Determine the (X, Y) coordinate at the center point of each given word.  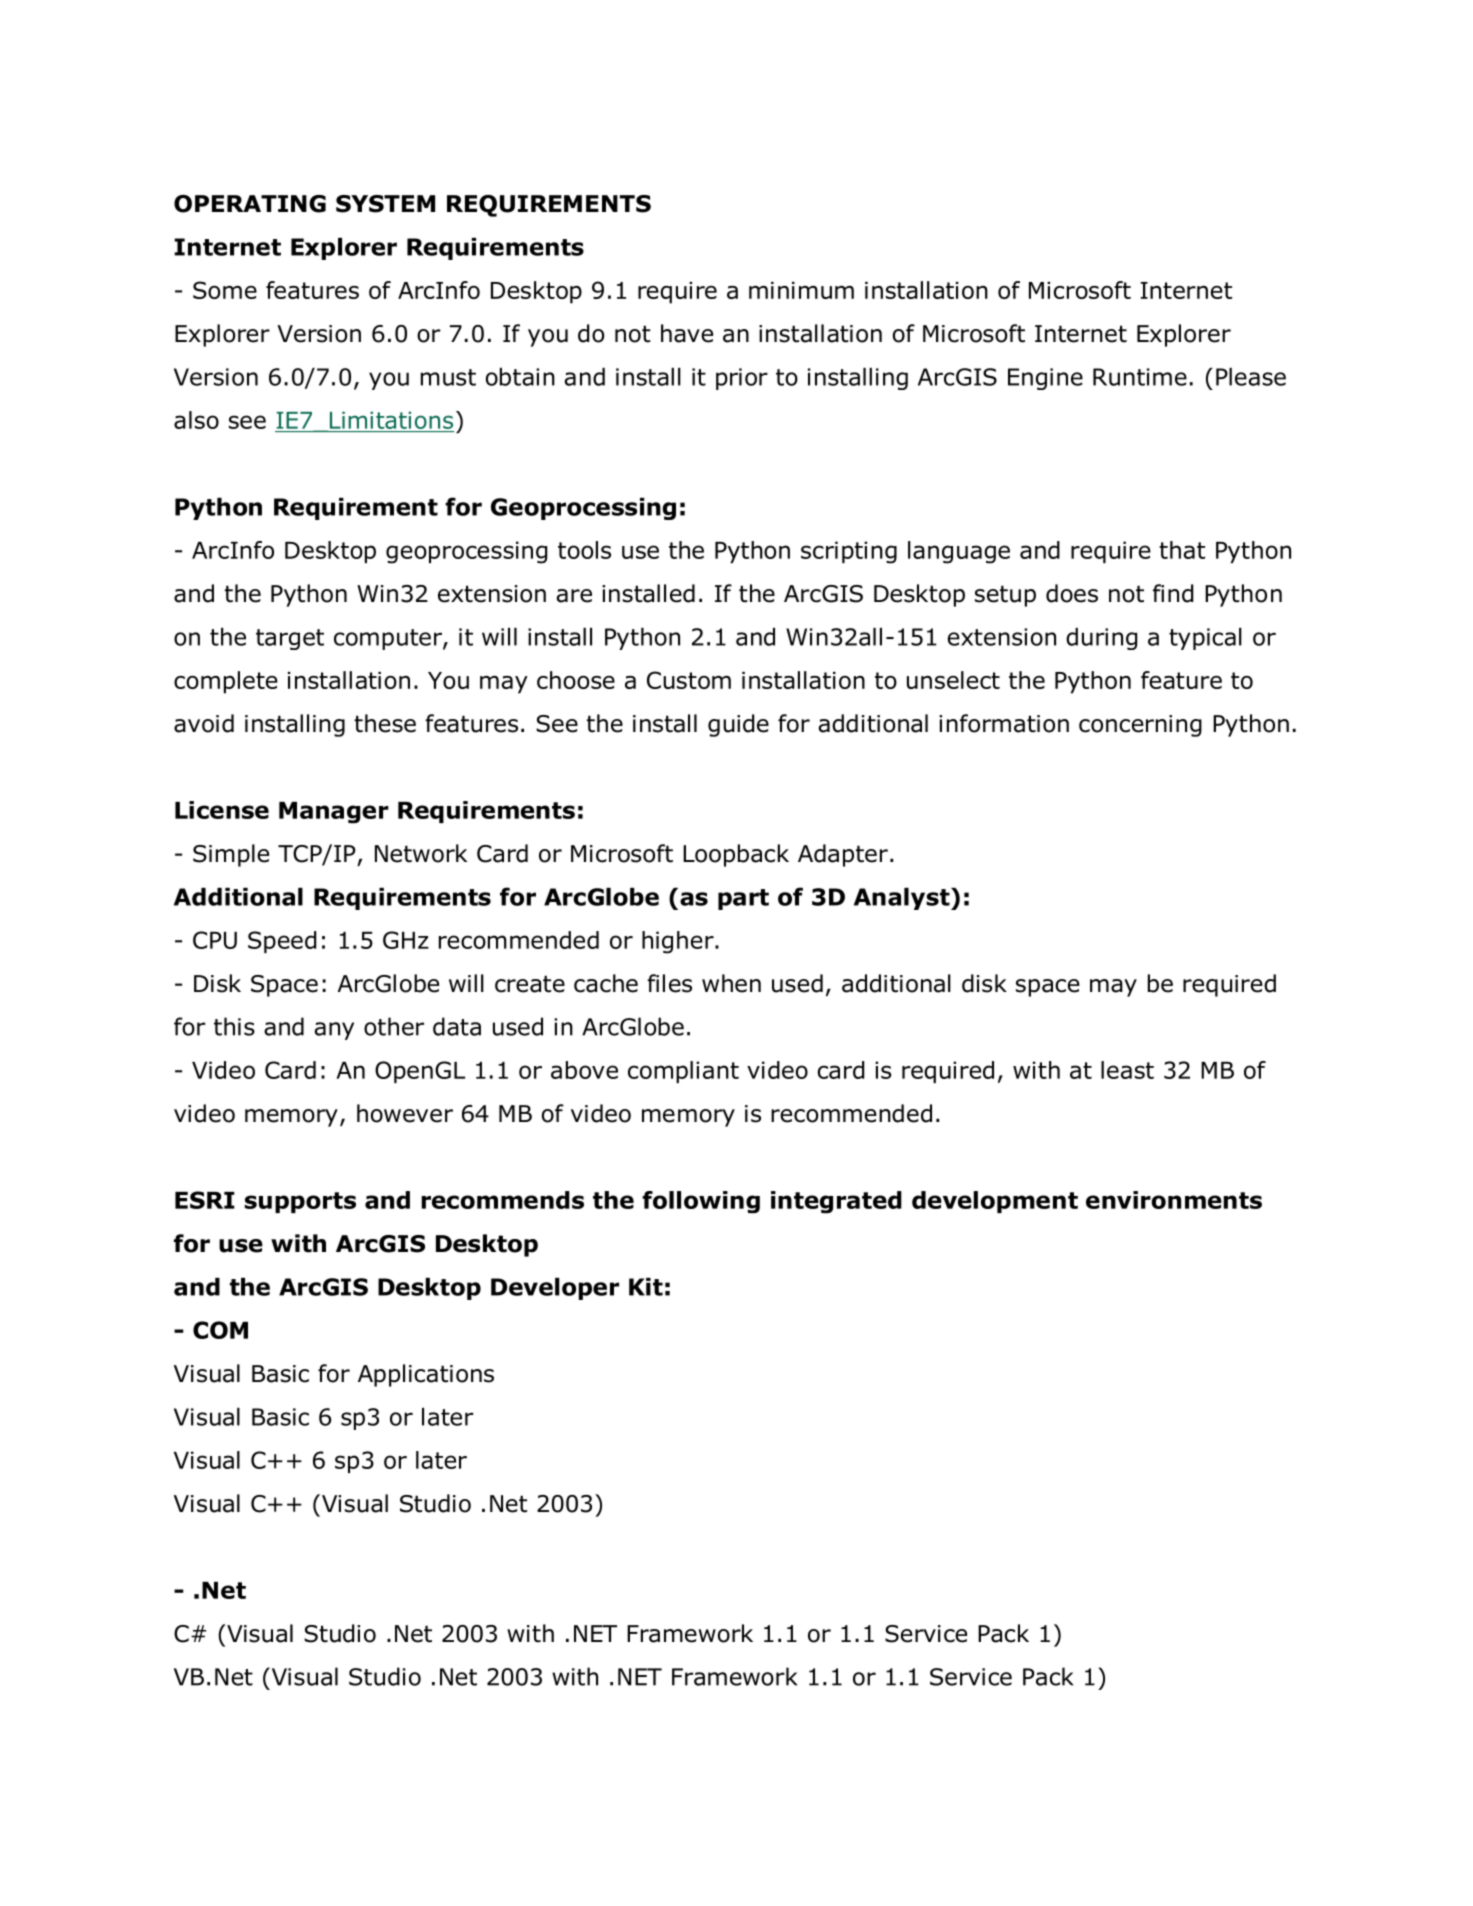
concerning (1140, 726)
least (1127, 1070)
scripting (849, 552)
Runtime (1140, 377)
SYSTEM (385, 204)
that (1182, 550)
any (334, 1031)
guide (738, 725)
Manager (334, 813)
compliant (683, 1072)
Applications (426, 1375)
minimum (801, 290)
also (196, 420)
